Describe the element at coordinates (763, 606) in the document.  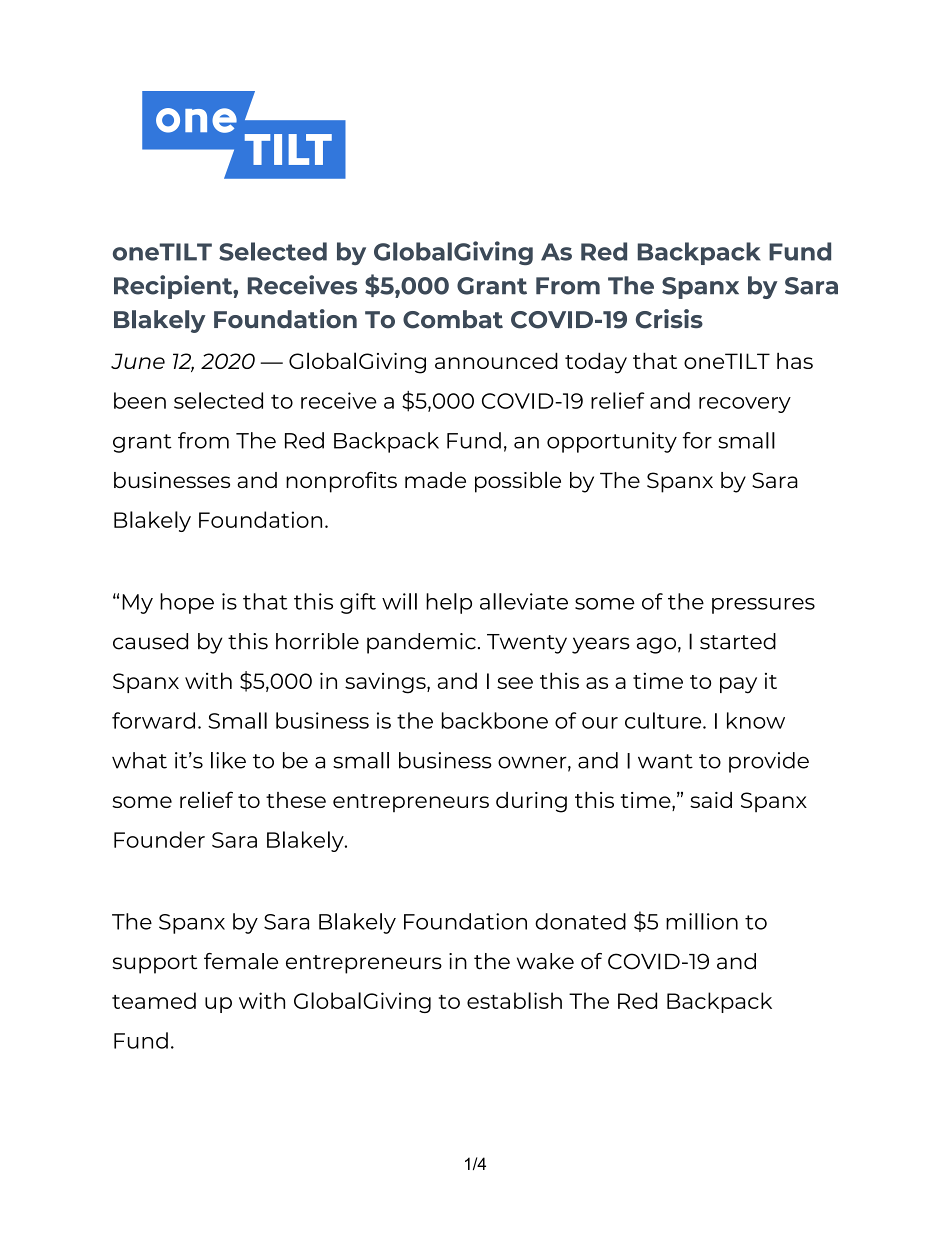
I see `pressures` at that location.
